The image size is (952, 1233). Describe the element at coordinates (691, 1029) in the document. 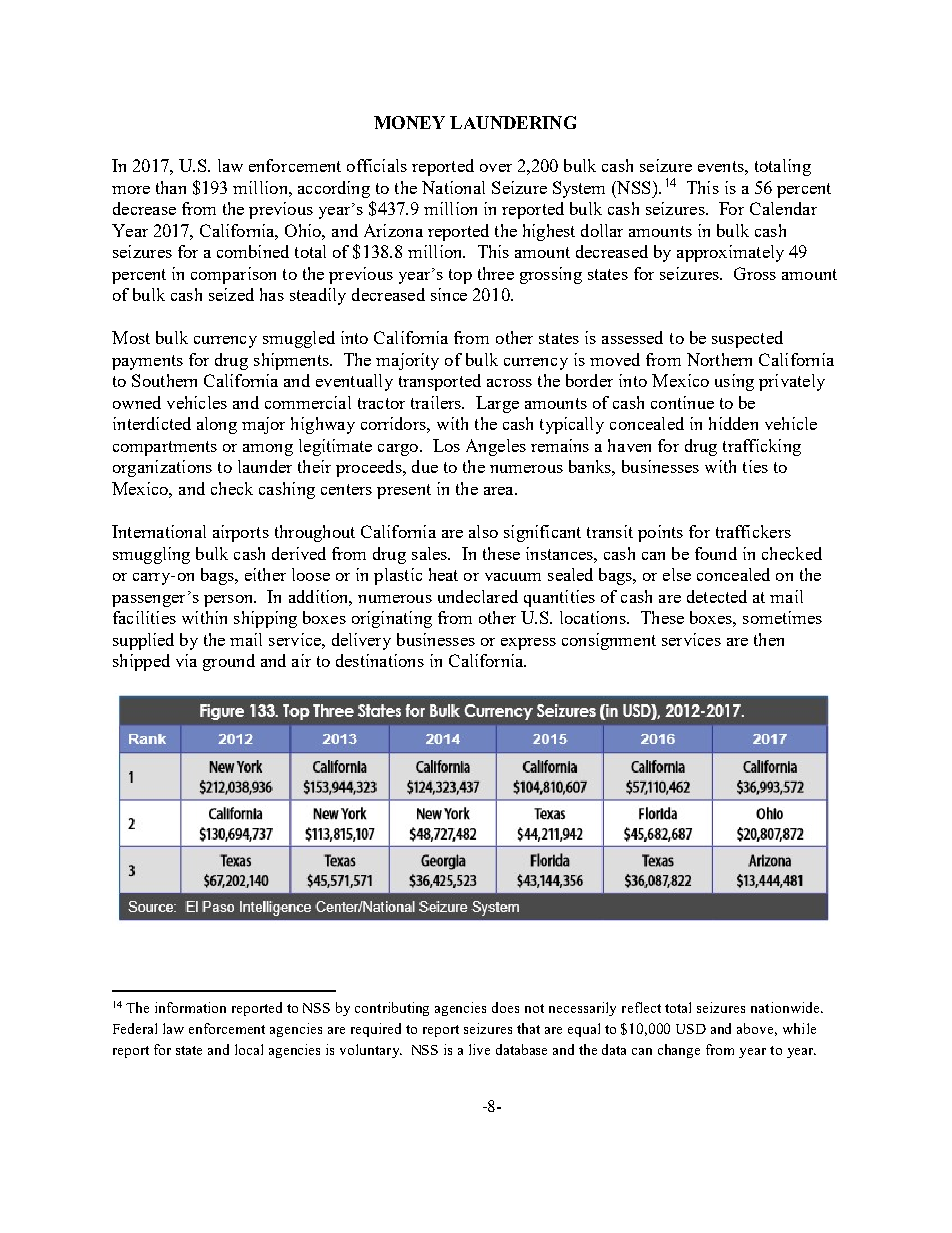

I see `USD` at that location.
